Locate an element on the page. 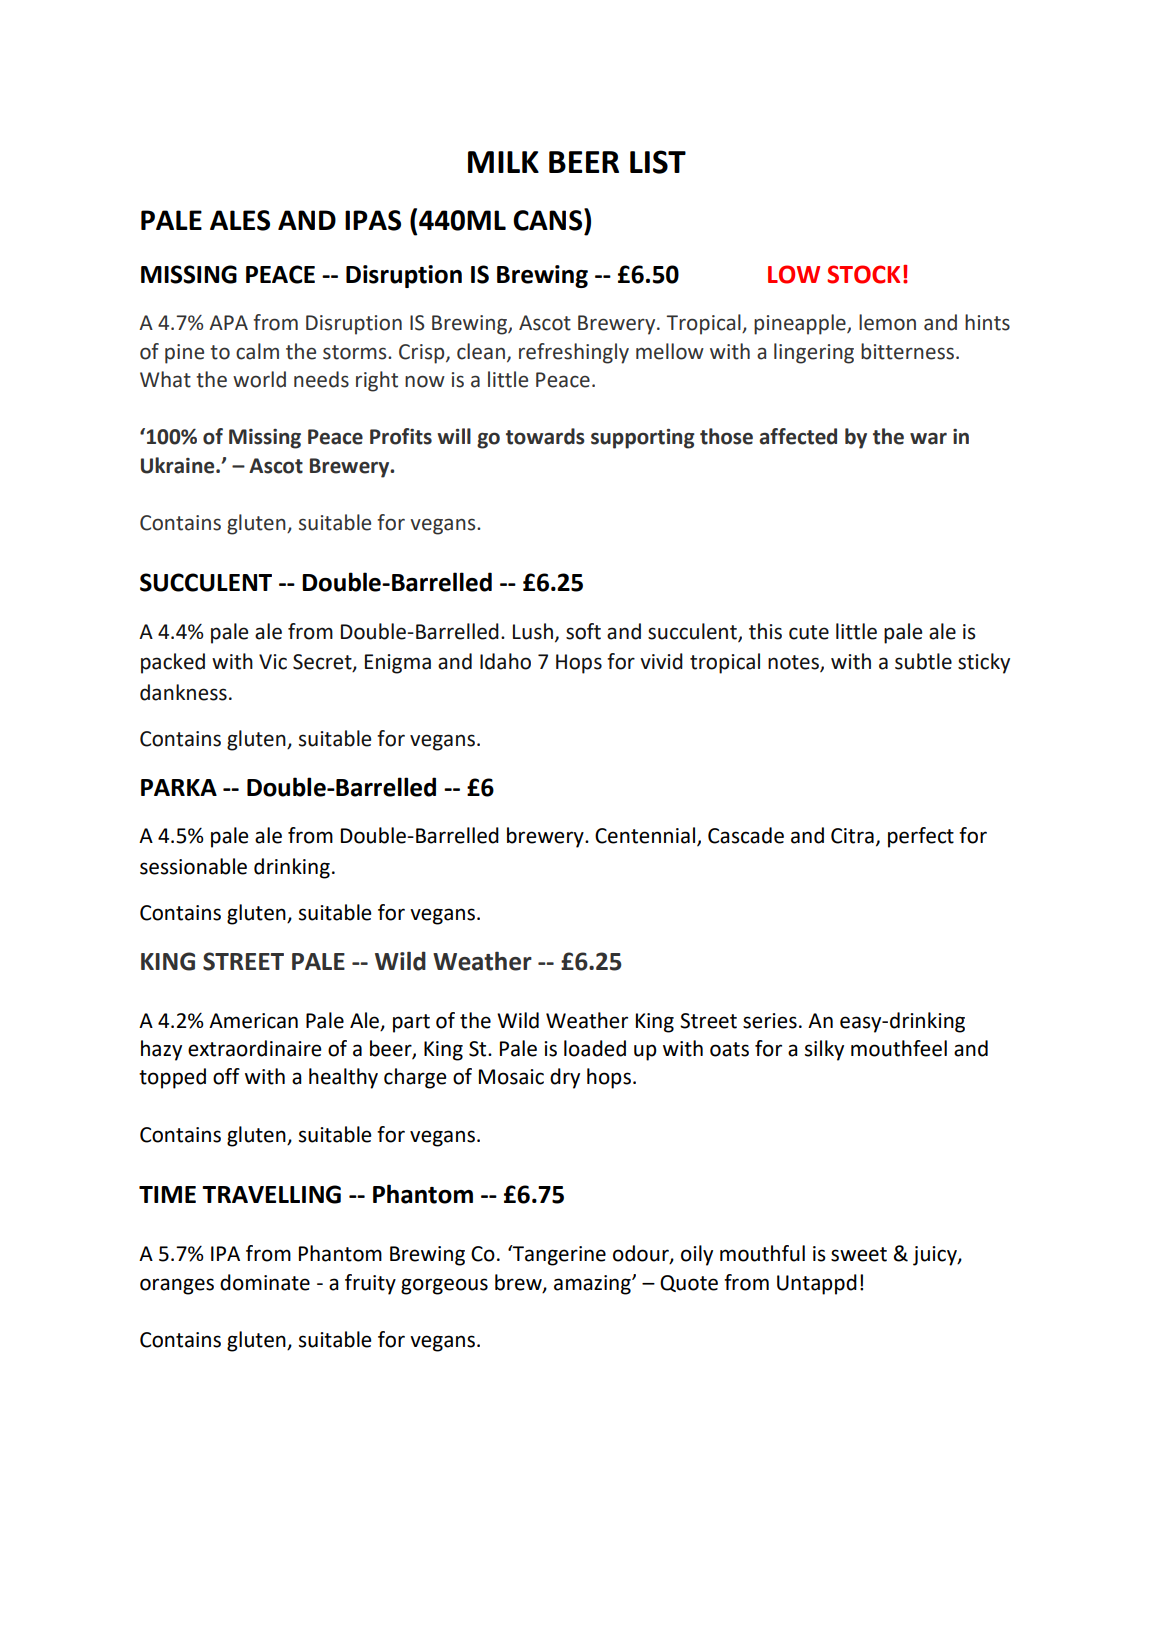 The width and height of the page is (1152, 1629). loaded is located at coordinates (595, 1048).
